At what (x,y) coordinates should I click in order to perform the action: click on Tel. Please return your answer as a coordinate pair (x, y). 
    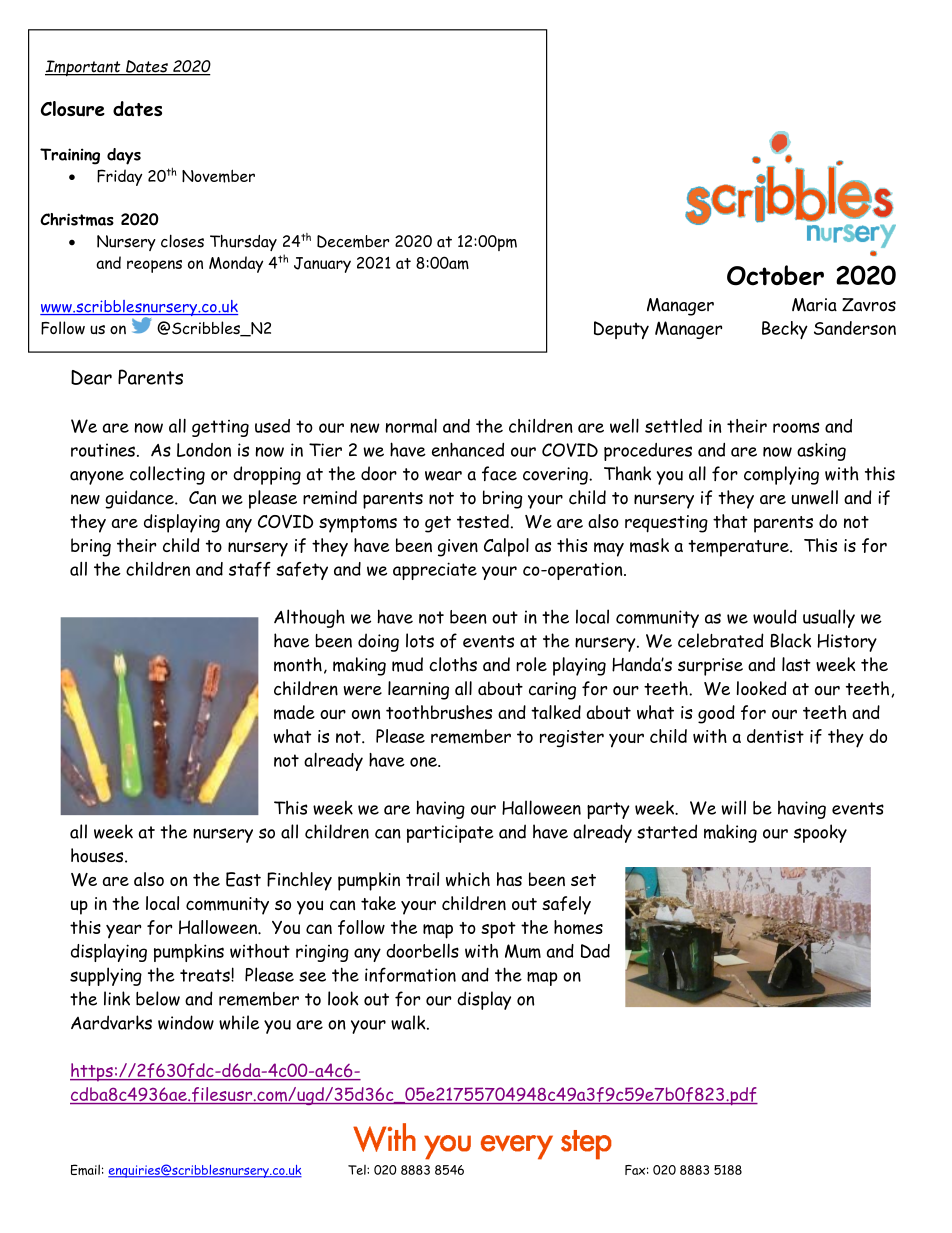
    Looking at the image, I should click on (358, 1170).
